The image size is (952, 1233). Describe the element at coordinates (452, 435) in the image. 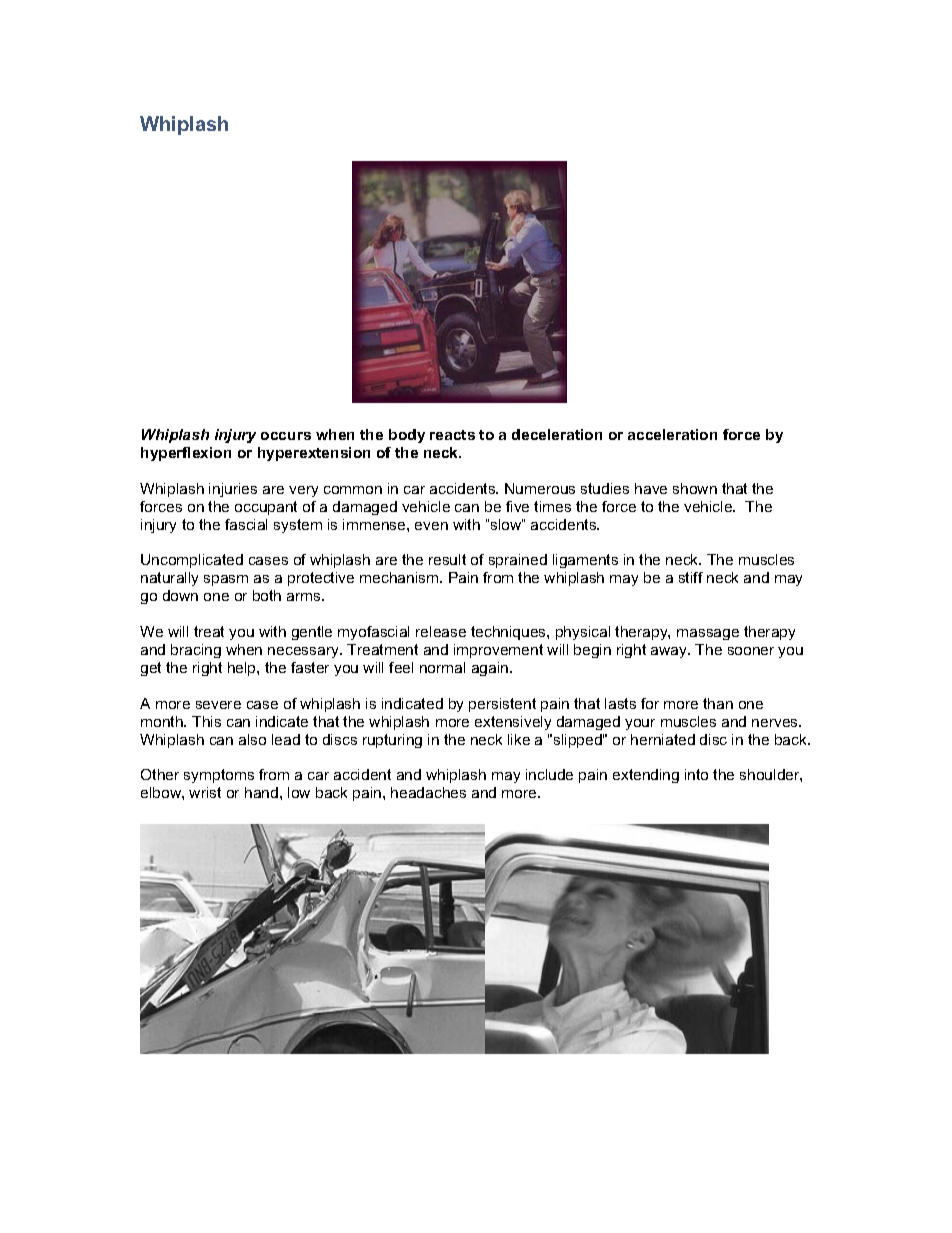

I see `reacts` at that location.
